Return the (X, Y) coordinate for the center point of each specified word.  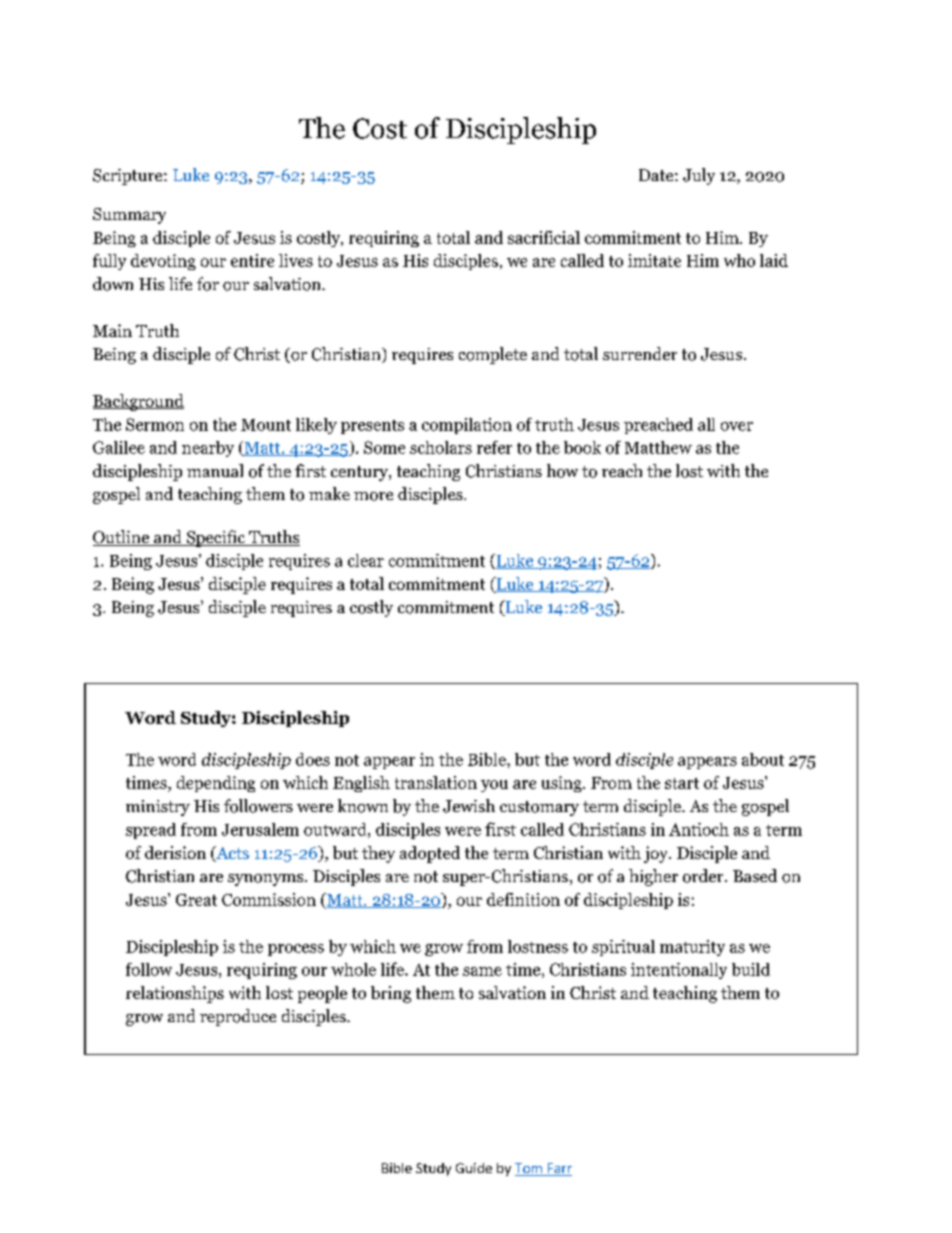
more (373, 496)
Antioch (699, 829)
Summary (129, 216)
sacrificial (544, 237)
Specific (216, 538)
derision (175, 852)
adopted (430, 854)
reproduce (238, 1017)
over (737, 426)
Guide (474, 1168)
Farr (558, 1169)
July (699, 176)
